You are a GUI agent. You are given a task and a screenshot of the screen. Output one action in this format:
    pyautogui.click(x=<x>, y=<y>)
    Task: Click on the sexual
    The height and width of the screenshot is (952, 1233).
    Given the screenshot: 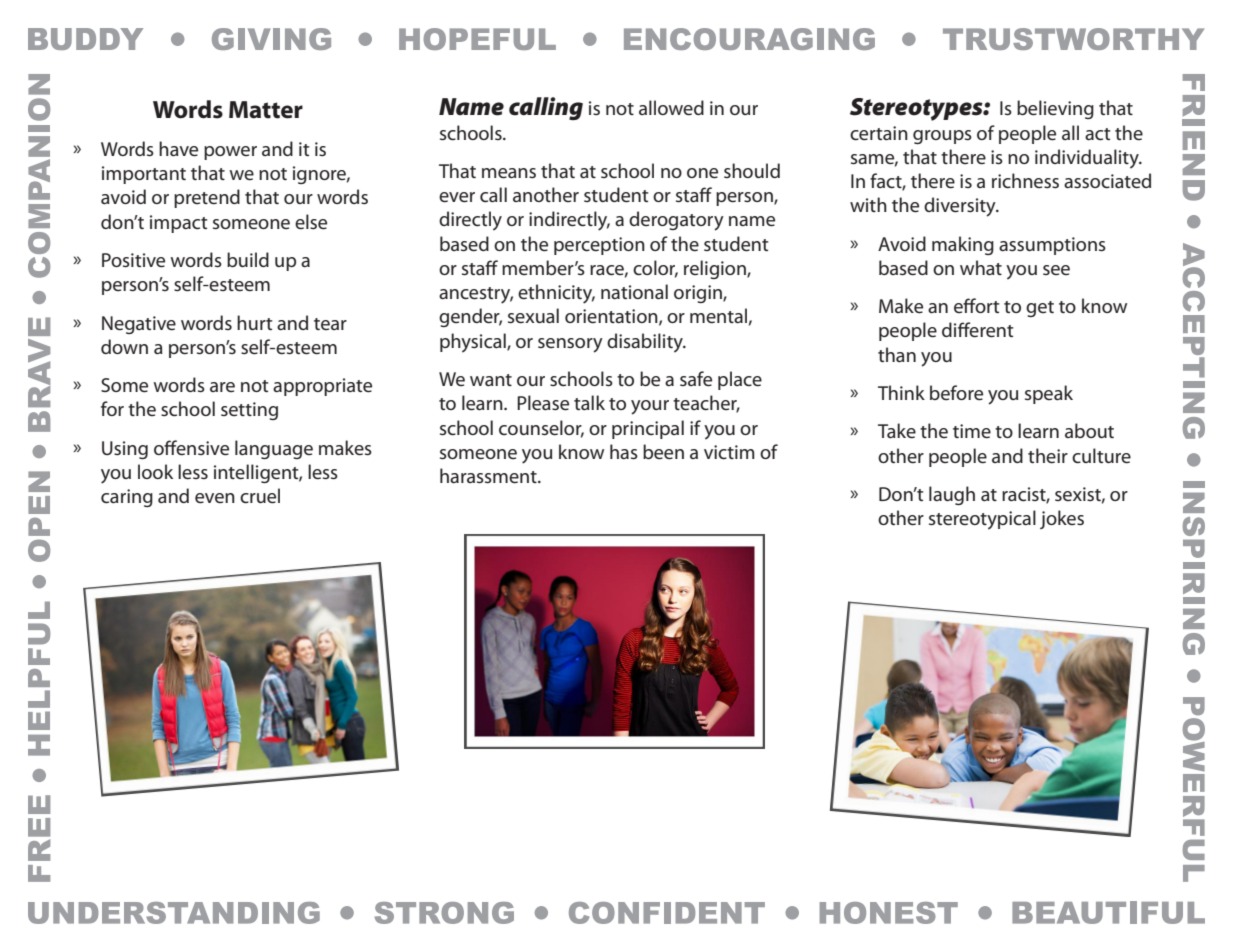 What is the action you would take?
    pyautogui.click(x=533, y=316)
